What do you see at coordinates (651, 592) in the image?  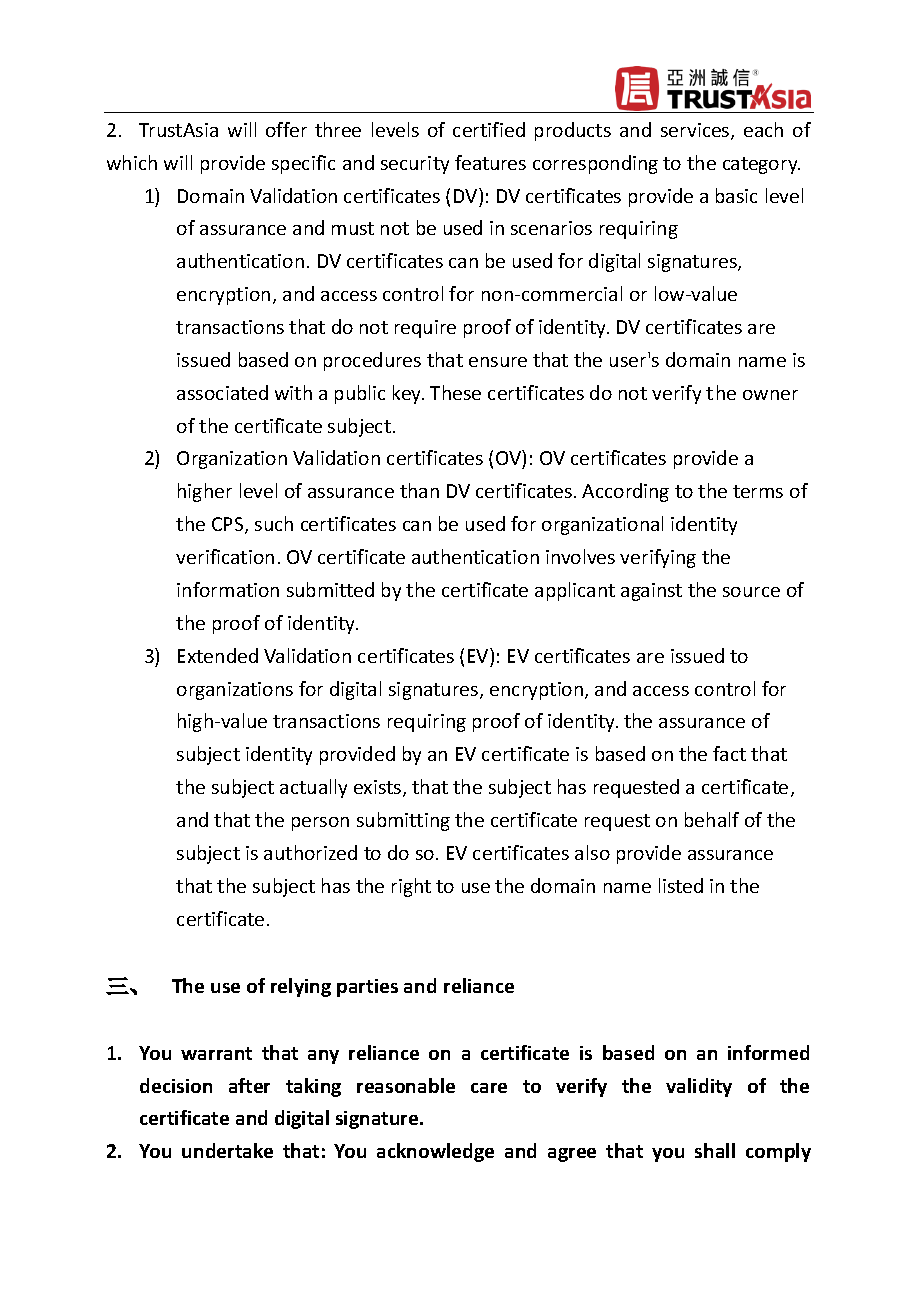 I see `against` at bounding box center [651, 592].
